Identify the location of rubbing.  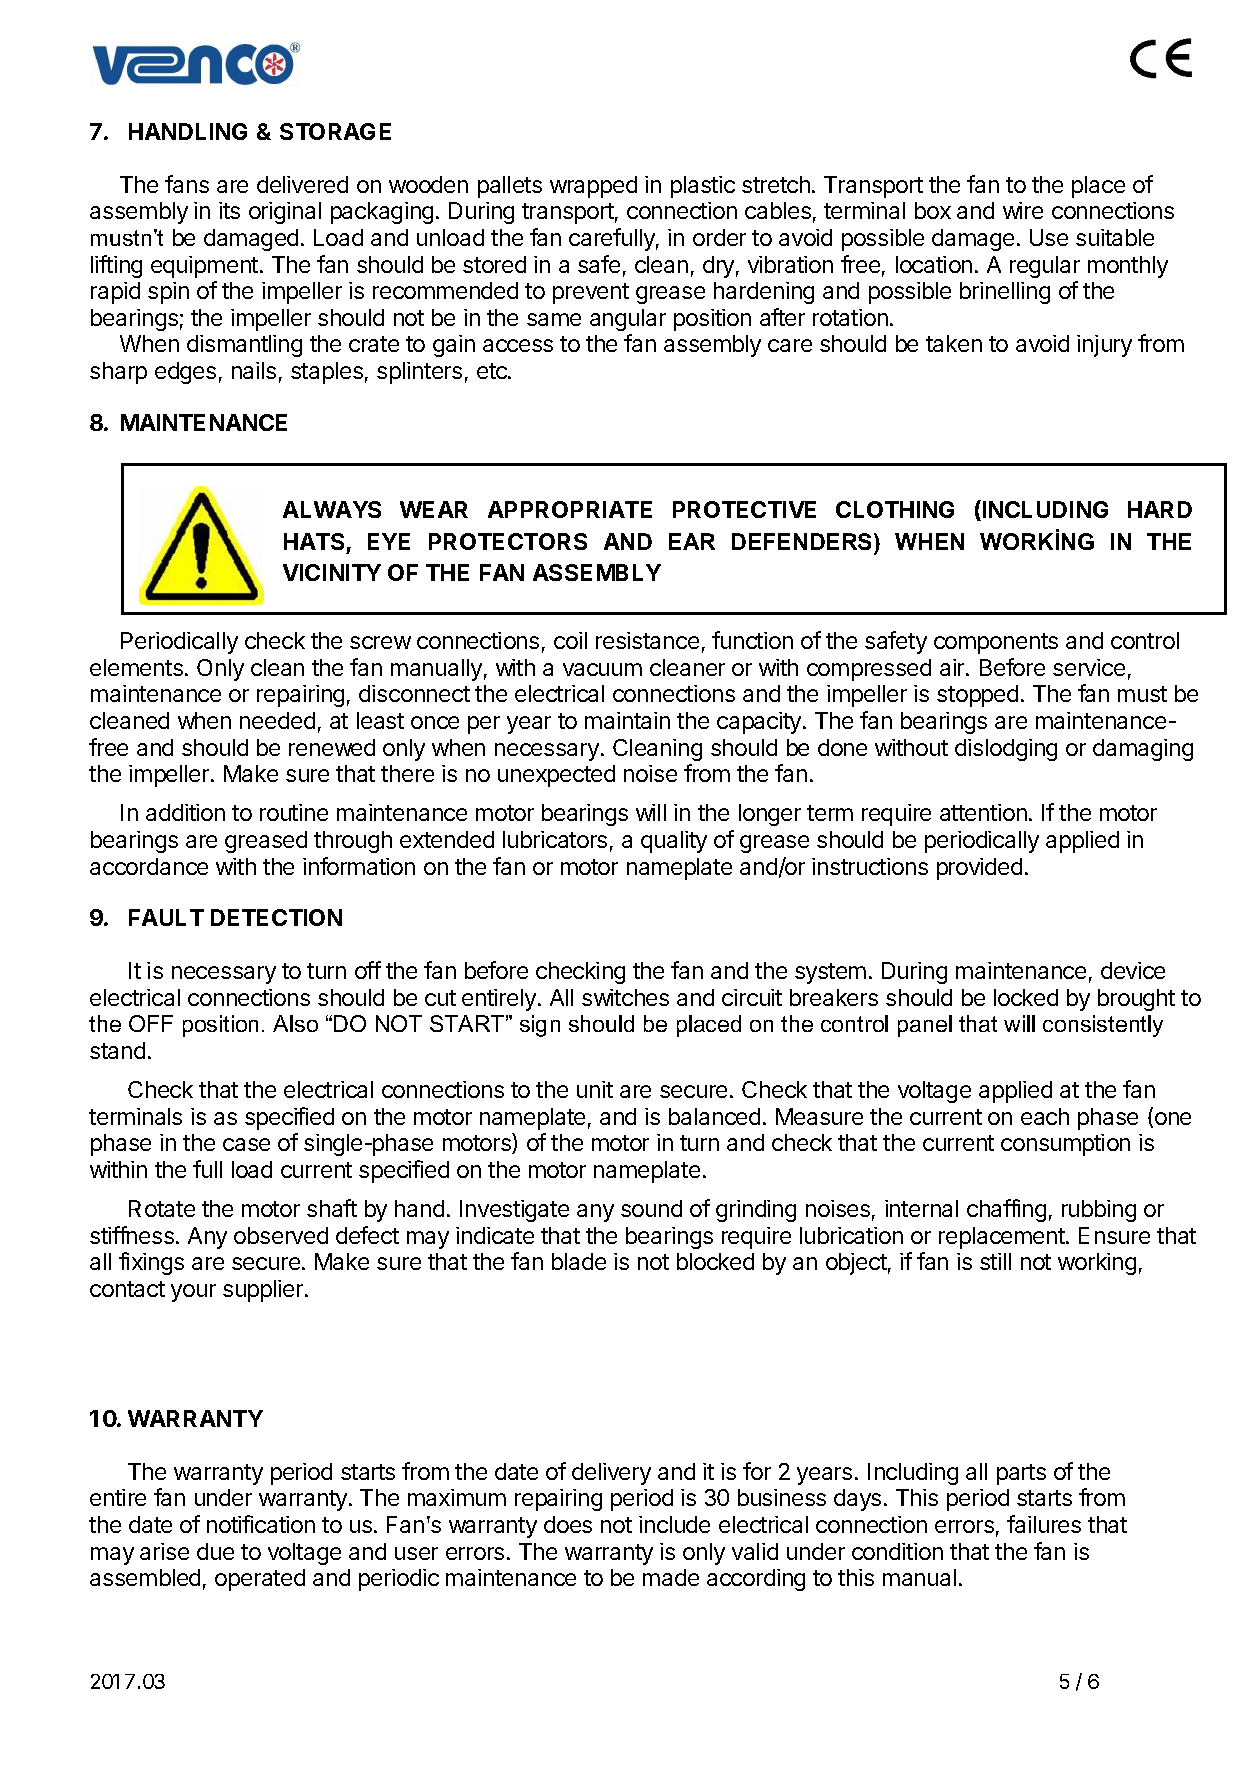
(1099, 1211).
